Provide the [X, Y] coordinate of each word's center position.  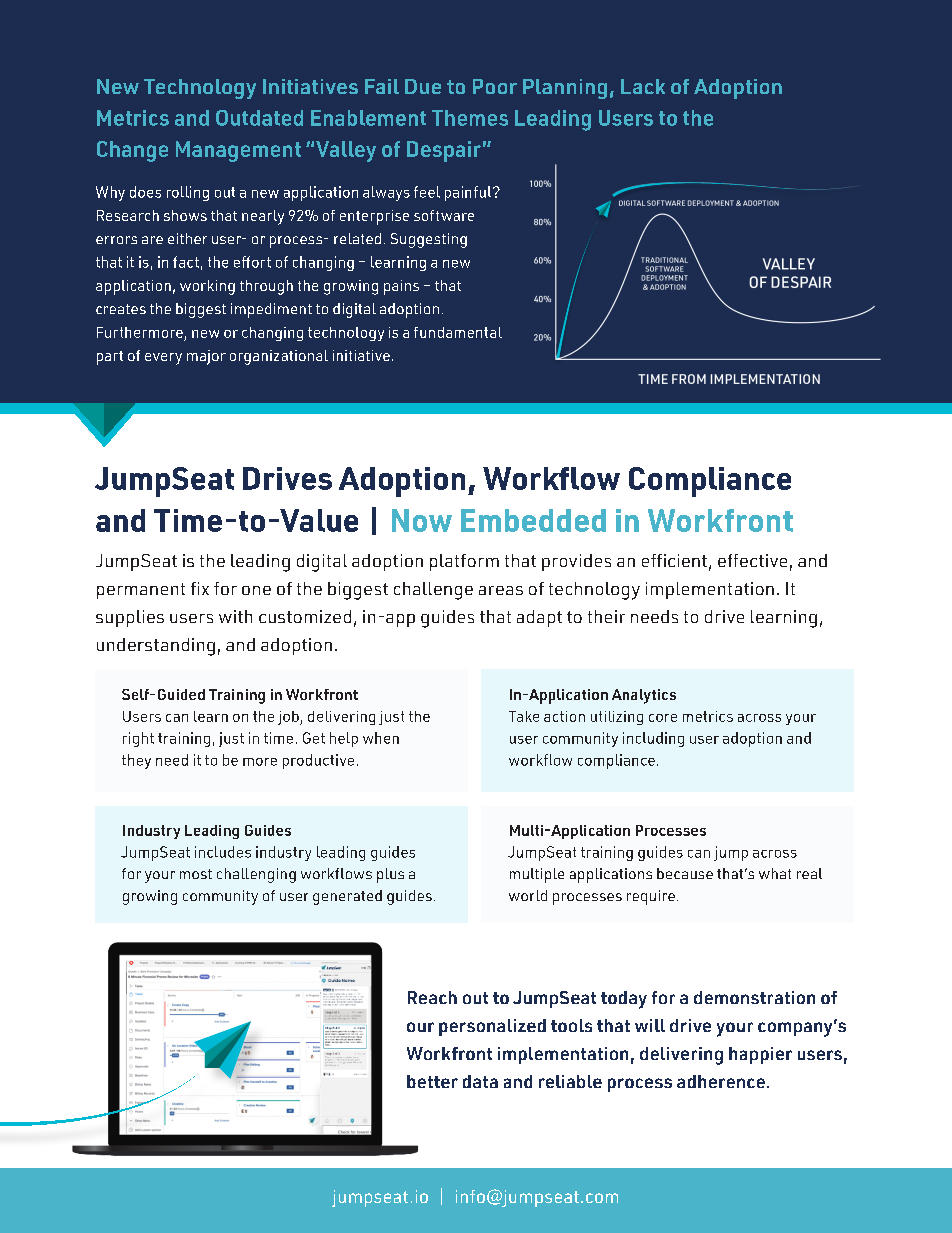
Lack [643, 86]
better [432, 1081]
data [480, 1081]
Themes [470, 118]
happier [760, 1055]
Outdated [259, 118]
